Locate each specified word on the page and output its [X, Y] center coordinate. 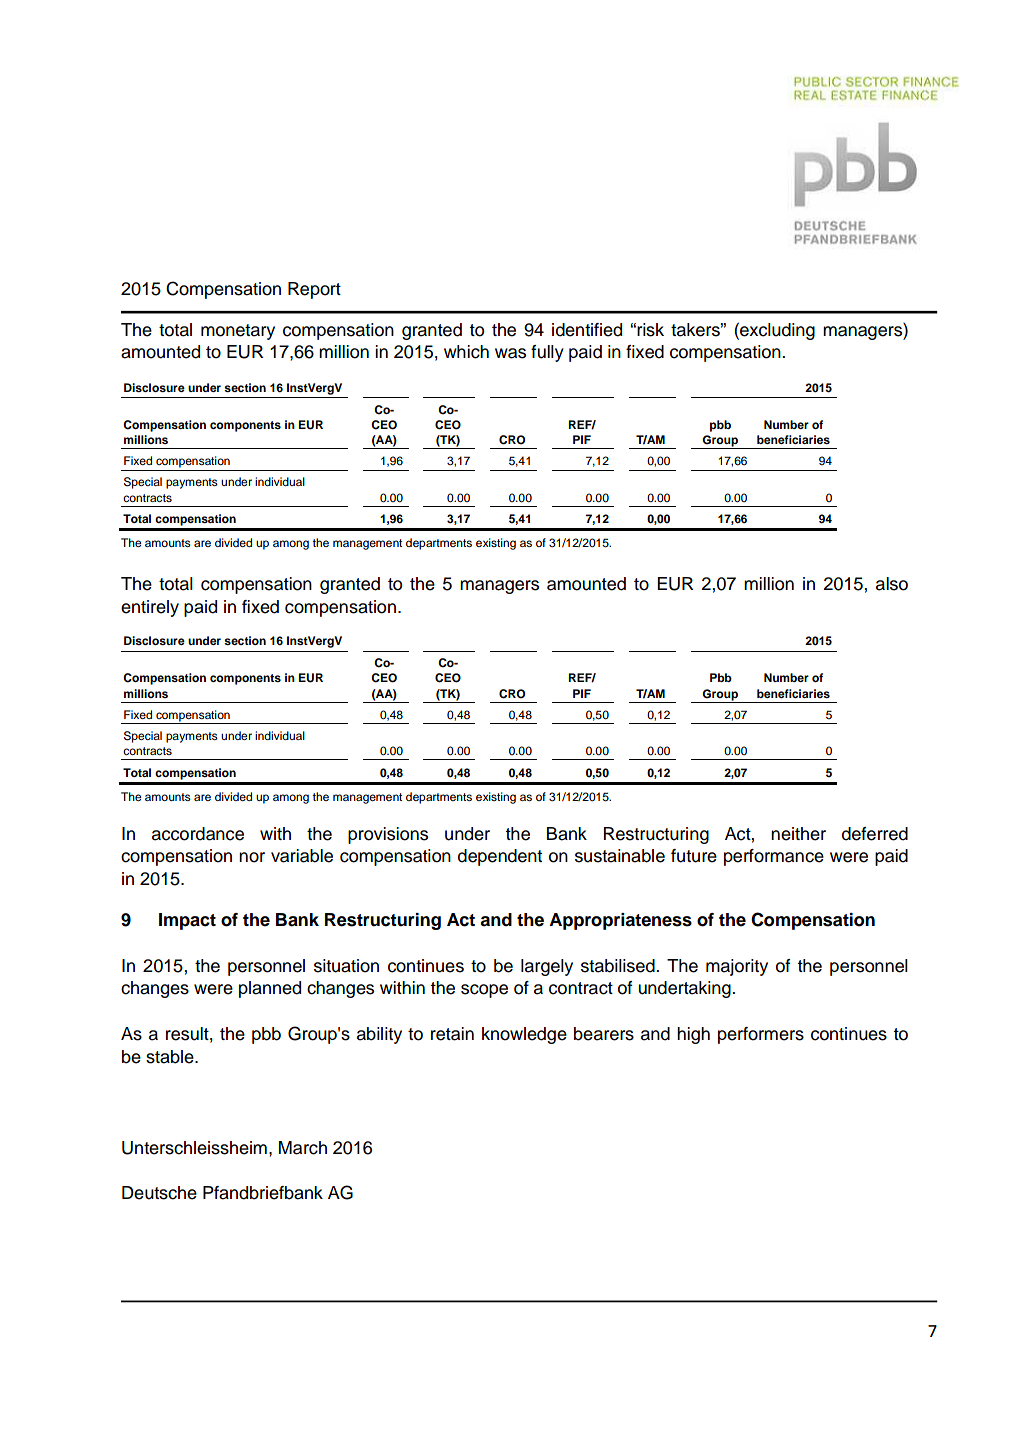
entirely [150, 608]
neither [798, 834]
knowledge [524, 1035]
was [510, 353]
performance [774, 857]
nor [252, 857]
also [892, 584]
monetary [238, 332]
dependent [500, 857]
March [303, 1148]
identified [587, 330]
